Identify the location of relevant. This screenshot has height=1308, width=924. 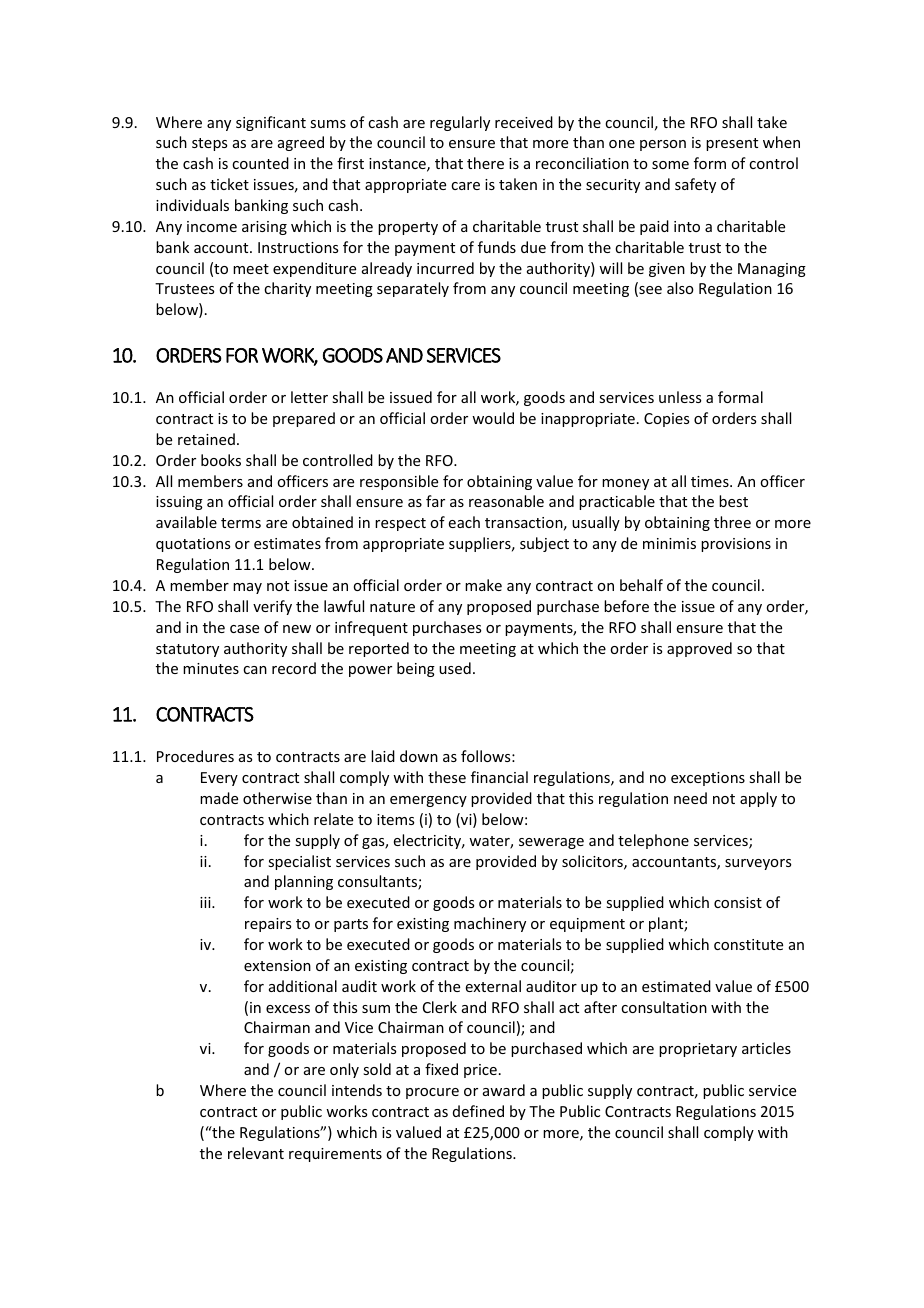
(256, 1153).
